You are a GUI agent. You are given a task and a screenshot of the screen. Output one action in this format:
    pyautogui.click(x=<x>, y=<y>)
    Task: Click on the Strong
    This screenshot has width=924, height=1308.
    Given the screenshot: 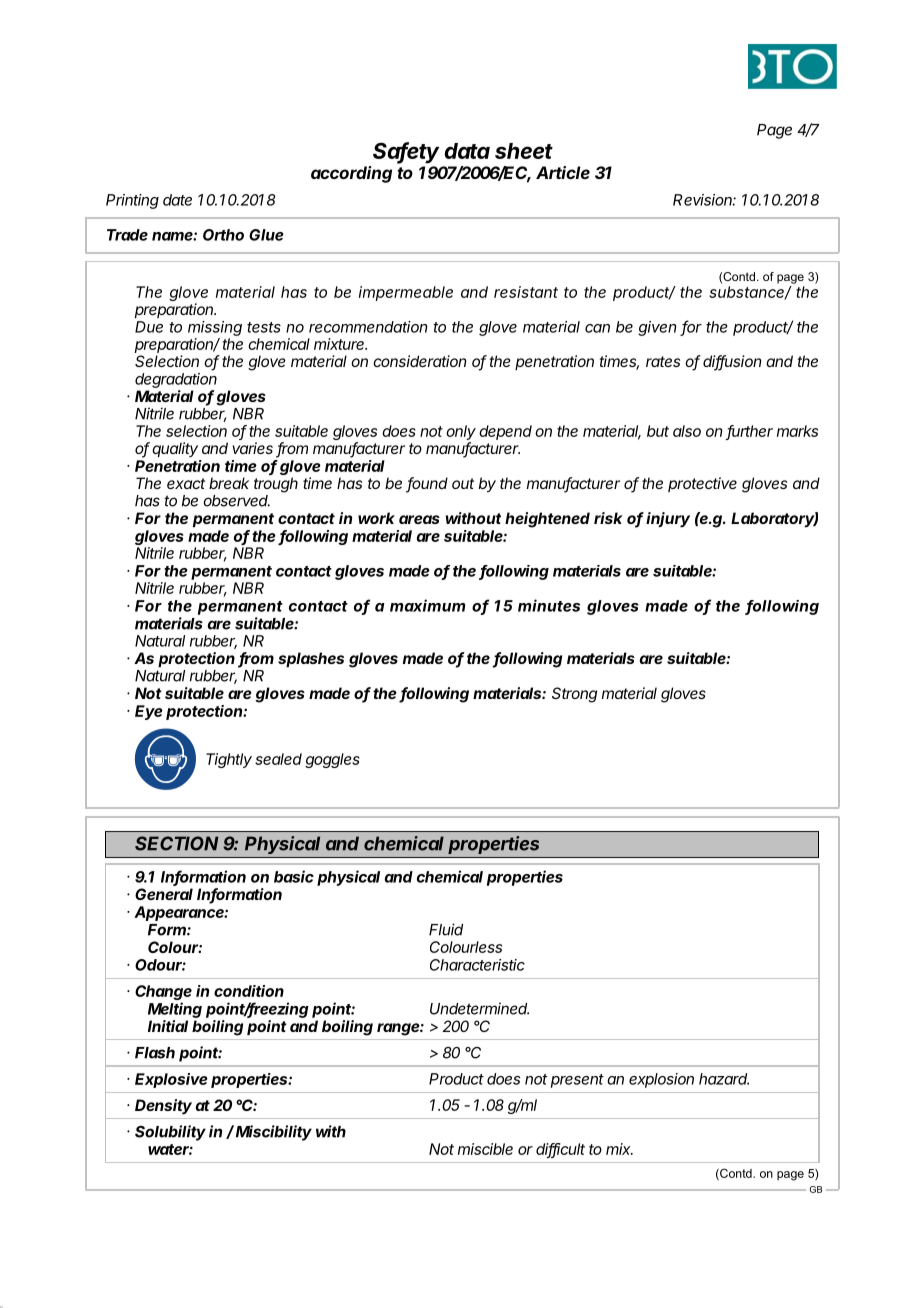 What is the action you would take?
    pyautogui.click(x=574, y=695)
